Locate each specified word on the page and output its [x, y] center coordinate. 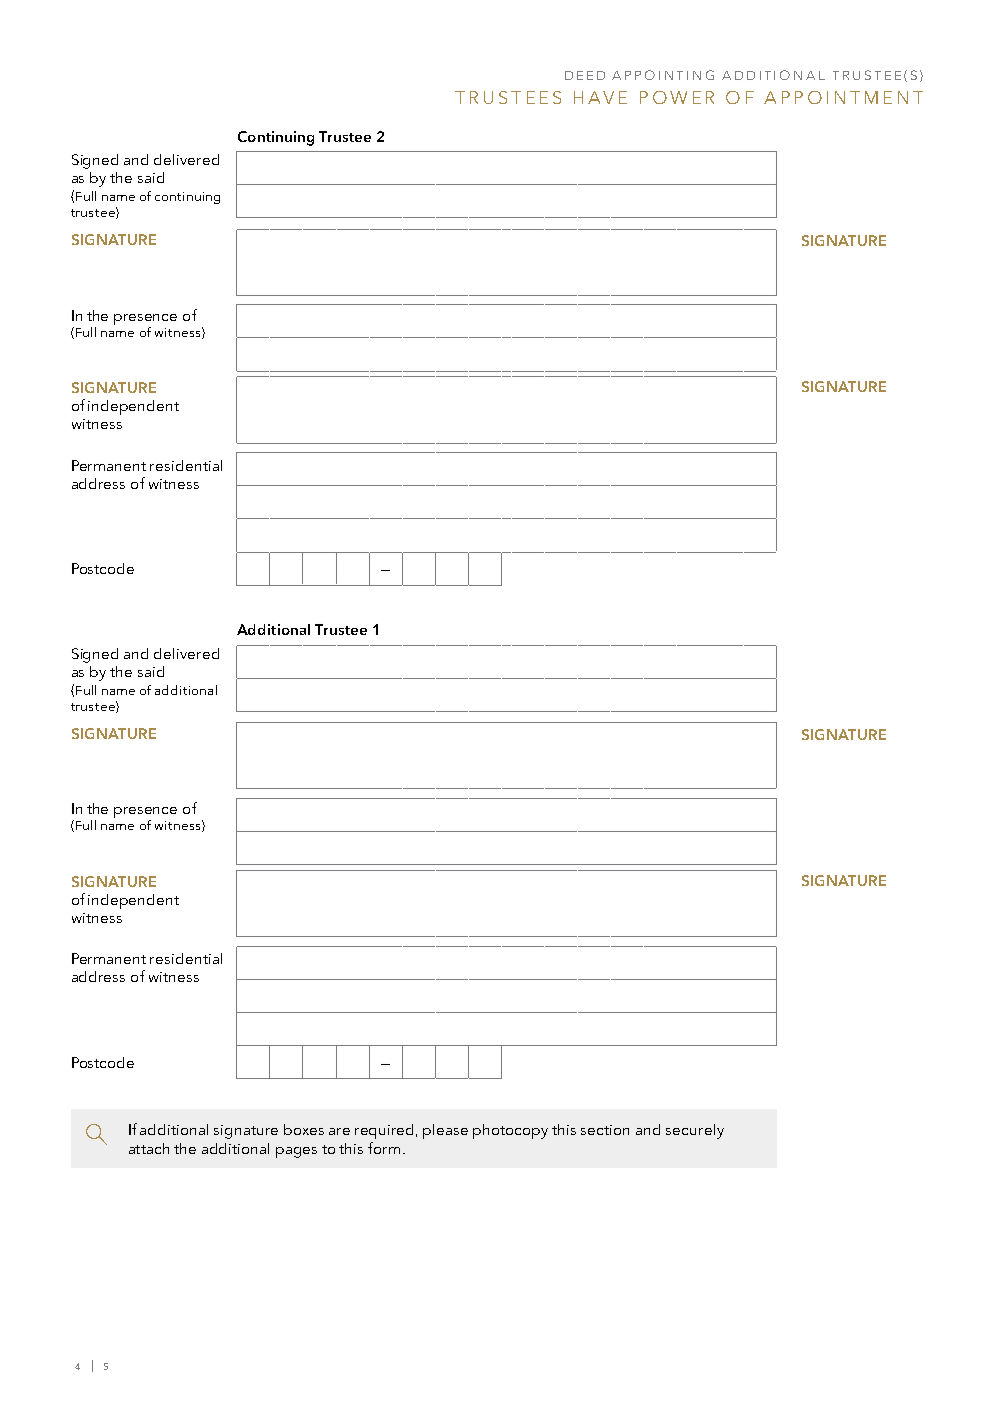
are [339, 1131]
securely [695, 1131]
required [386, 1131]
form [384, 1148]
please [445, 1131]
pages [296, 1152]
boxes [304, 1129]
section [605, 1130]
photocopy [510, 1131]
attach [149, 1148]
